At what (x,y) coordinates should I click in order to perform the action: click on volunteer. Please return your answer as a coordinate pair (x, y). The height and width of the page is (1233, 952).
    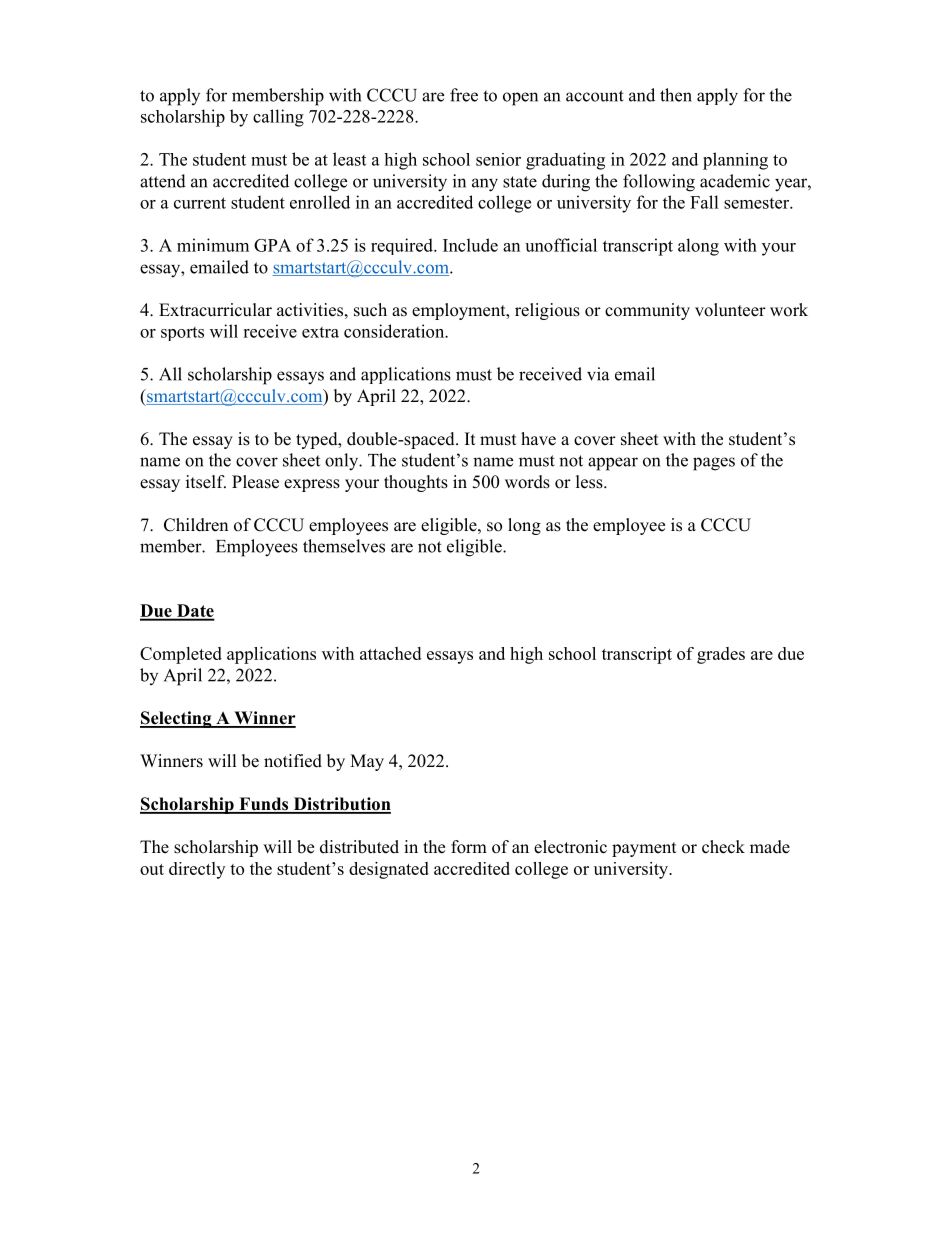
    Looking at the image, I should click on (730, 310).
